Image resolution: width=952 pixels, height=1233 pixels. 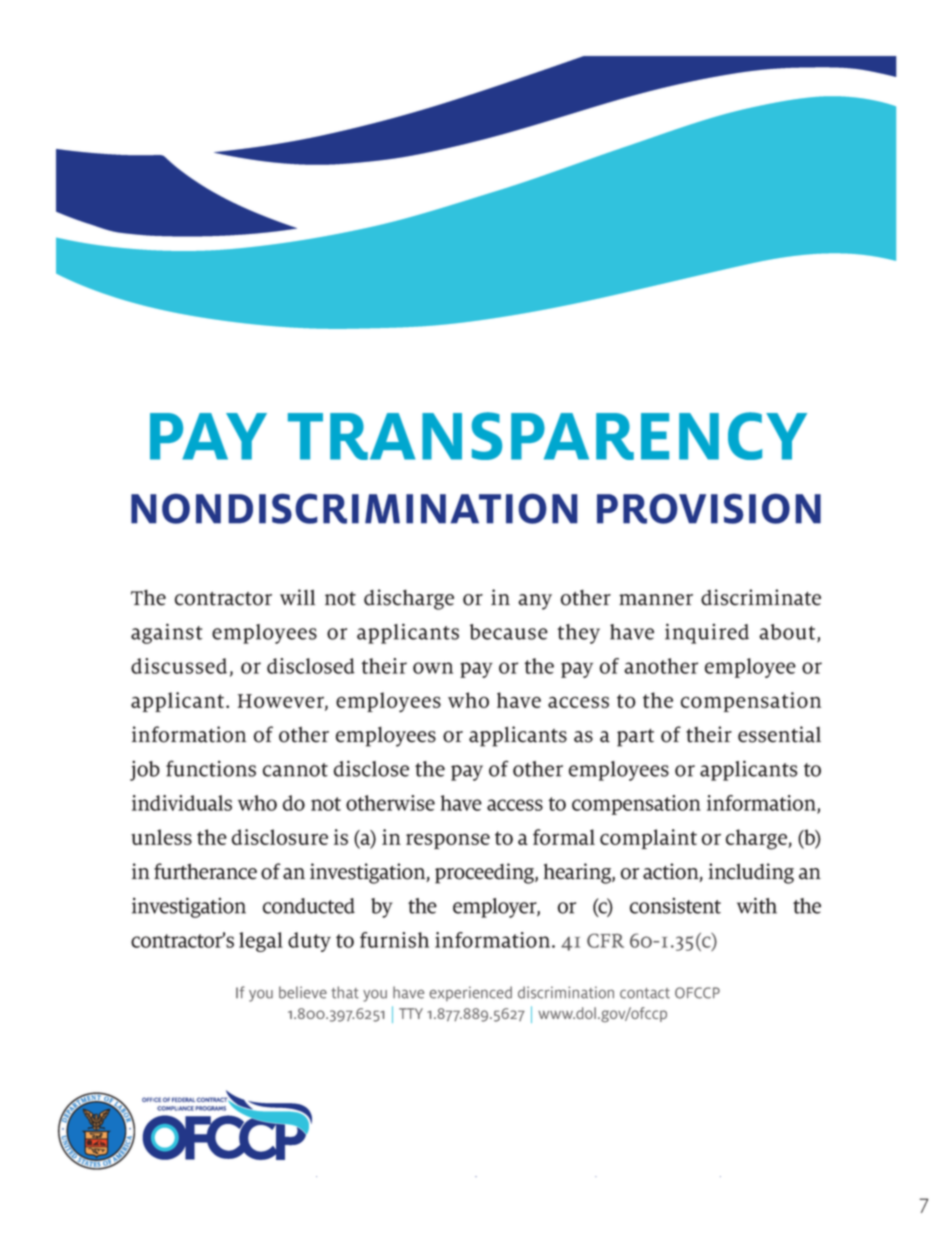 I want to click on PROVISION, so click(x=709, y=508).
